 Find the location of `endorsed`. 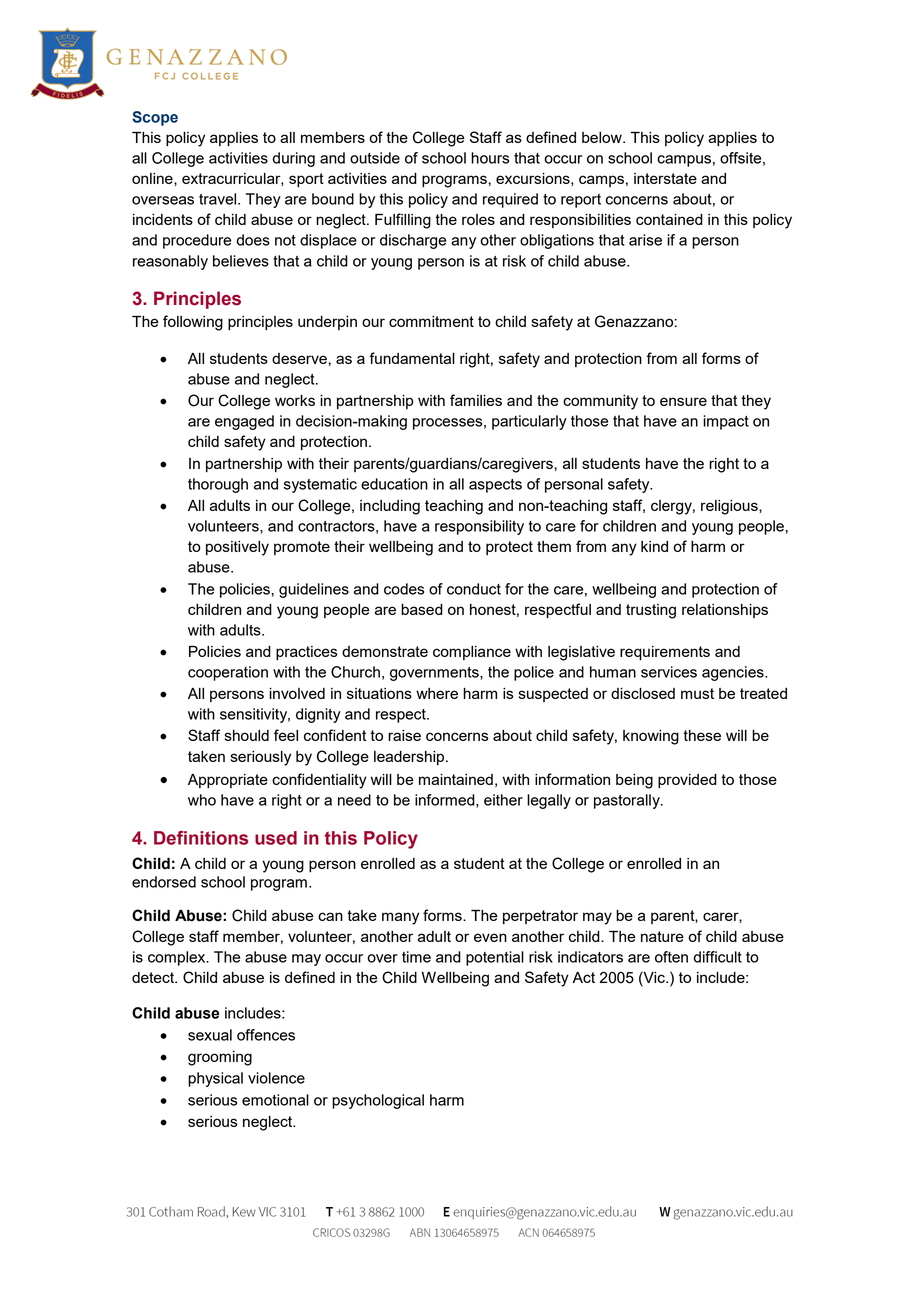

endorsed is located at coordinates (164, 882).
